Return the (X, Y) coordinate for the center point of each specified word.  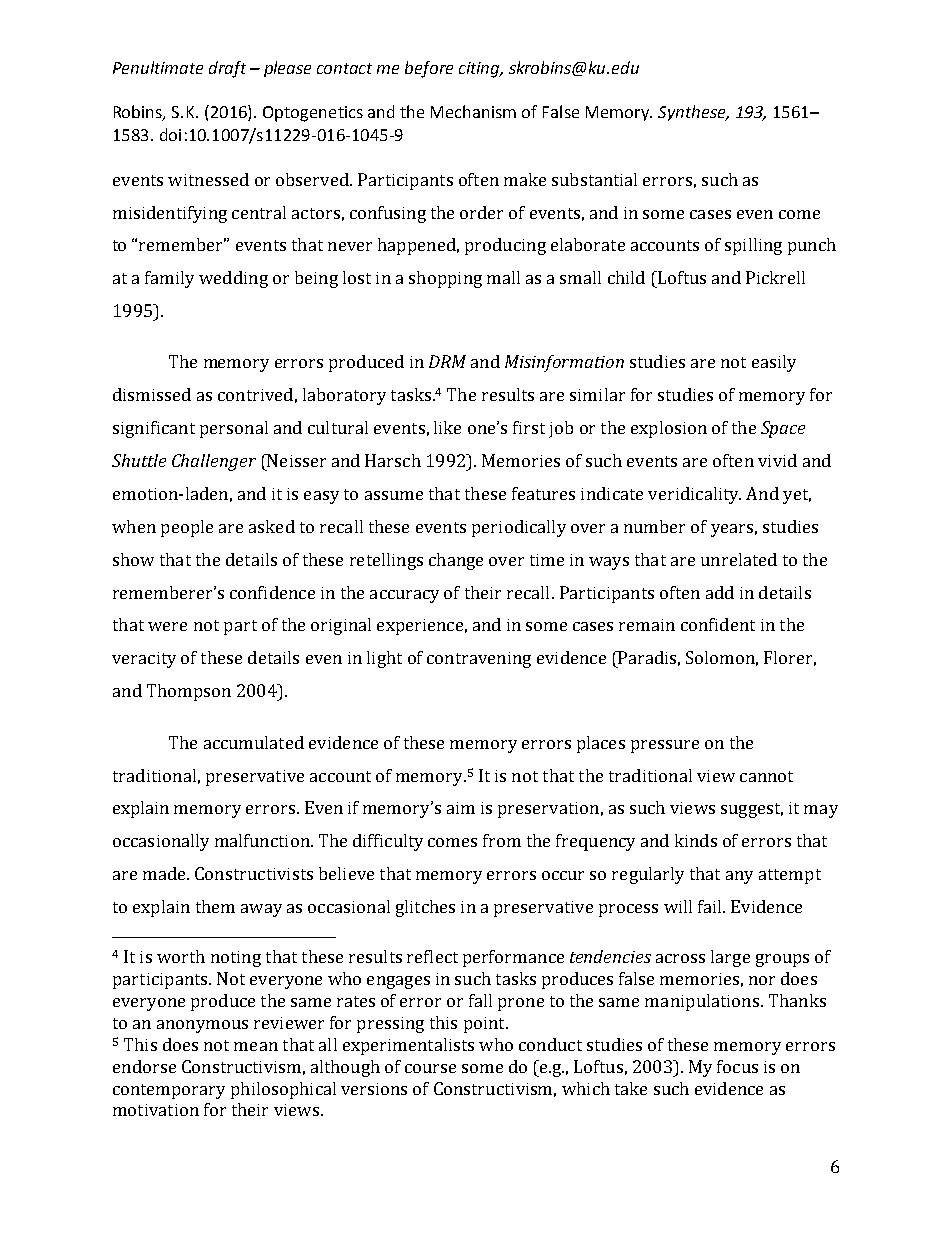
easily (774, 363)
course (430, 1068)
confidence (272, 592)
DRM (447, 361)
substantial (594, 179)
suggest (752, 810)
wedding (233, 279)
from (502, 840)
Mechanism (473, 111)
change (456, 561)
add (720, 592)
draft (227, 69)
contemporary (169, 1091)
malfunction (263, 840)
